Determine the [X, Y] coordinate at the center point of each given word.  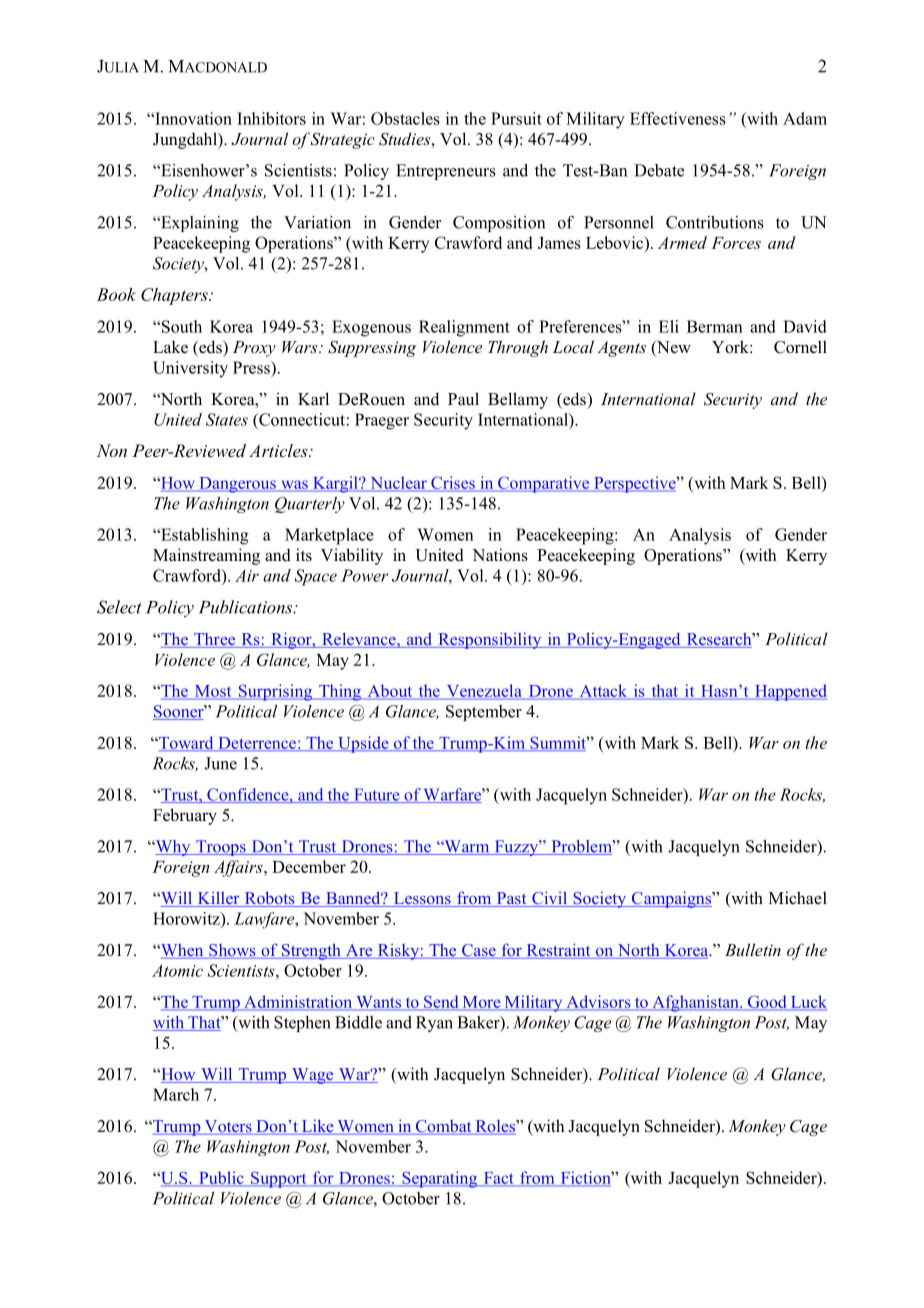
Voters [228, 1127]
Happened [790, 692]
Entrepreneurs [446, 172]
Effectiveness [678, 118]
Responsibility [490, 640]
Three [215, 640]
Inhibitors [271, 118]
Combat [443, 1127]
